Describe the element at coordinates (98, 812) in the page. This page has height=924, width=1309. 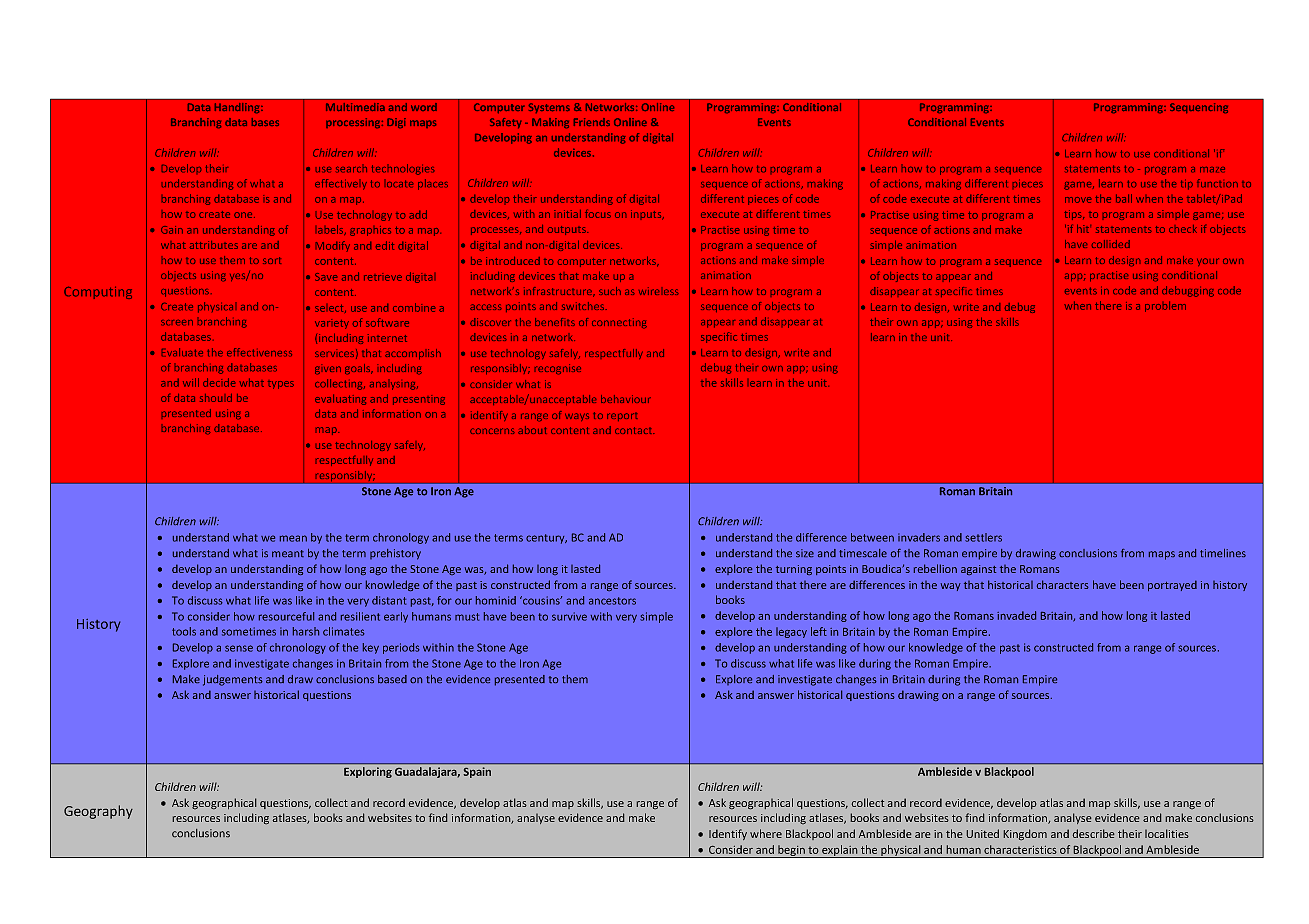
I see `Geography` at that location.
